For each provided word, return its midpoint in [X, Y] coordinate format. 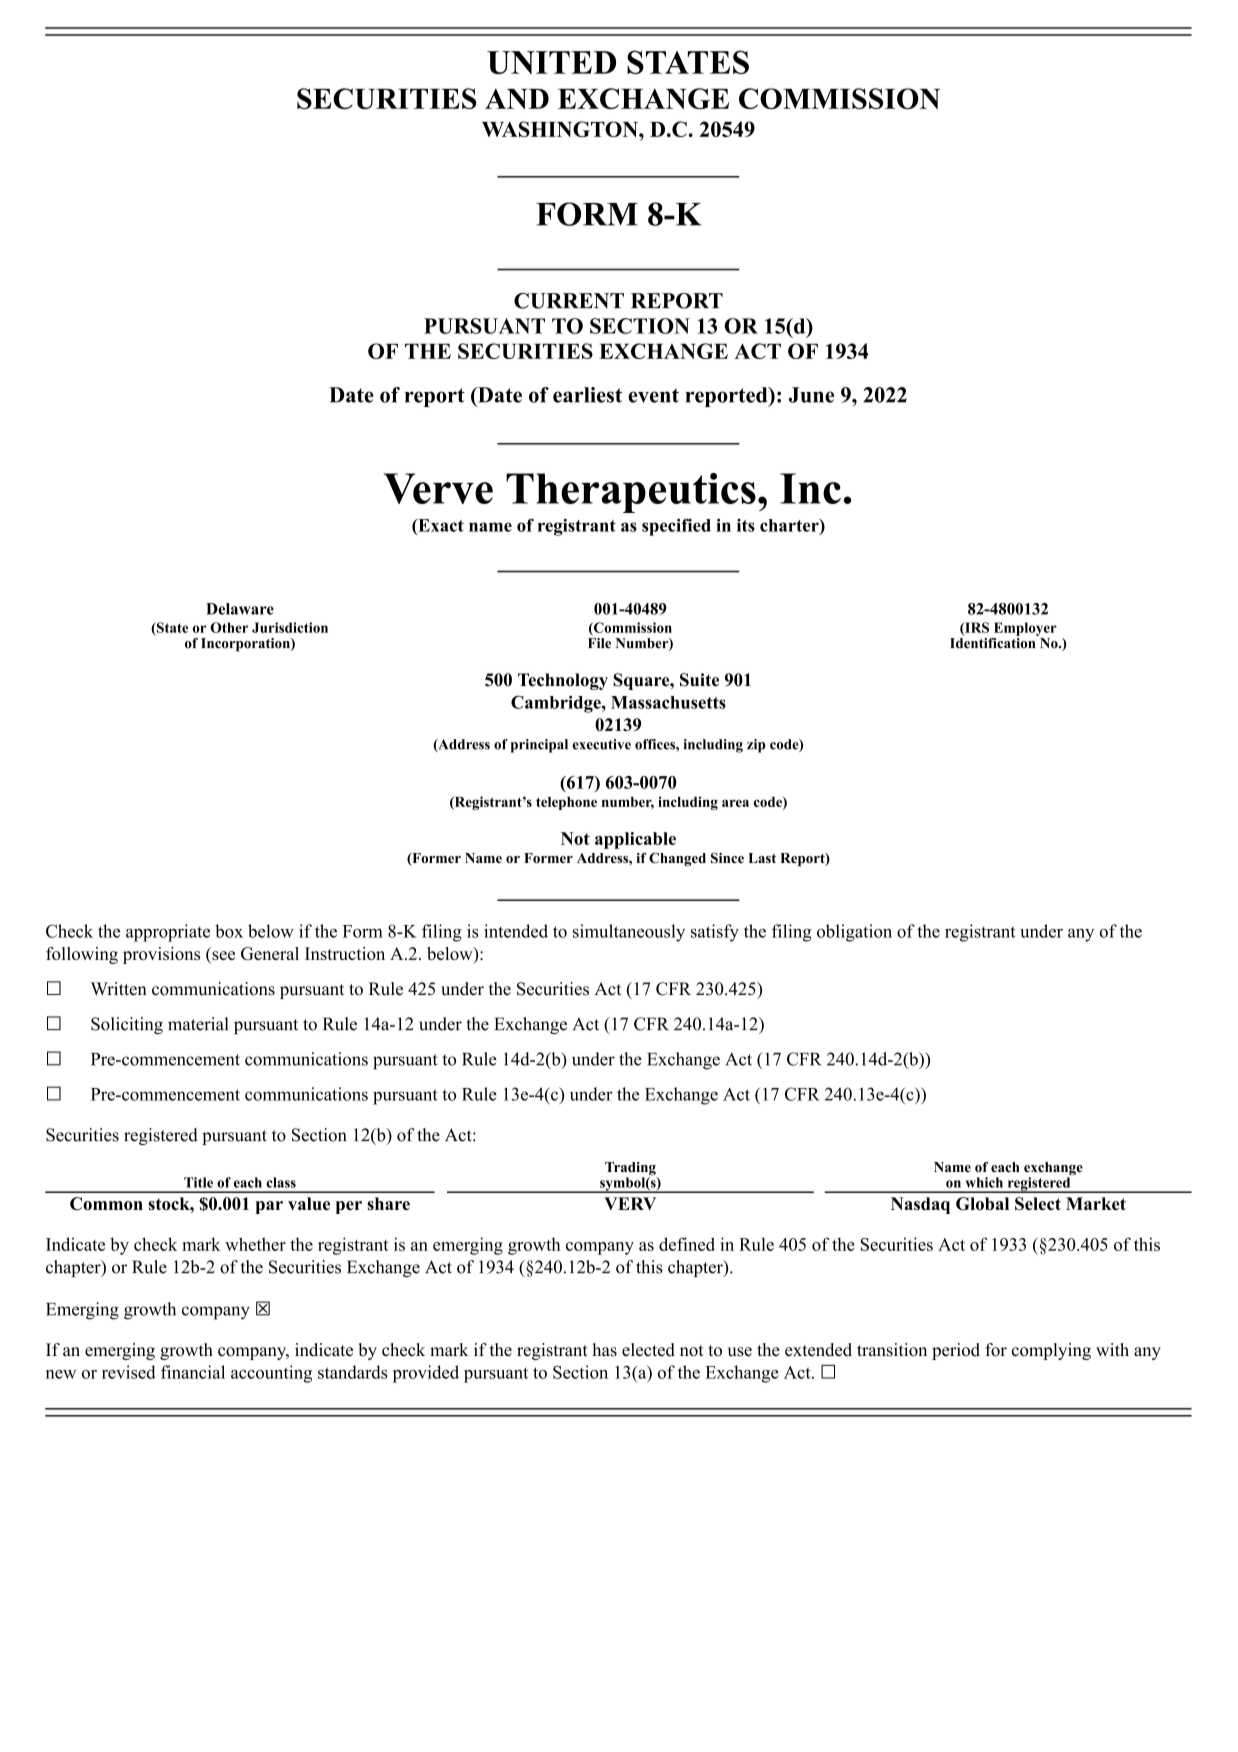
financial [193, 1372]
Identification [994, 642]
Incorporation [246, 645]
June [811, 395]
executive [601, 744]
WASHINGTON [561, 129]
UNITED [551, 62]
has [605, 1350]
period [956, 1351]
